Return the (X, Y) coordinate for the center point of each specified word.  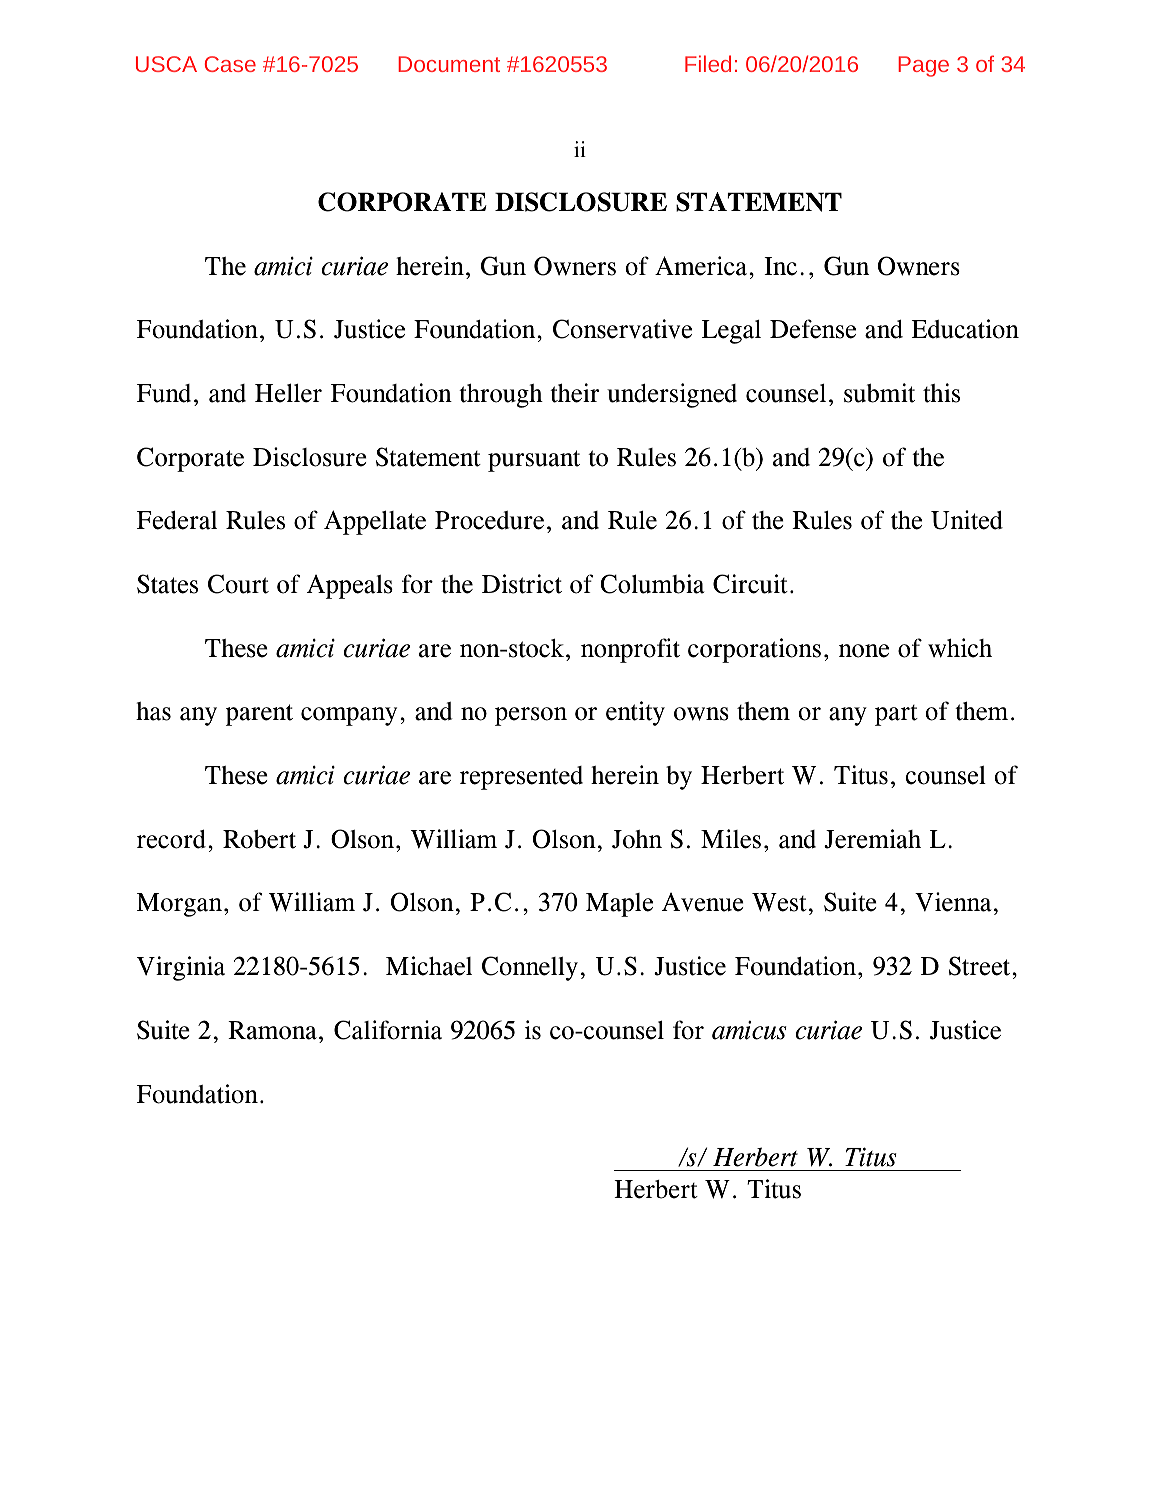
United (967, 520)
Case (230, 64)
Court (238, 584)
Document (449, 64)
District (522, 584)
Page (923, 66)
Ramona (272, 1030)
